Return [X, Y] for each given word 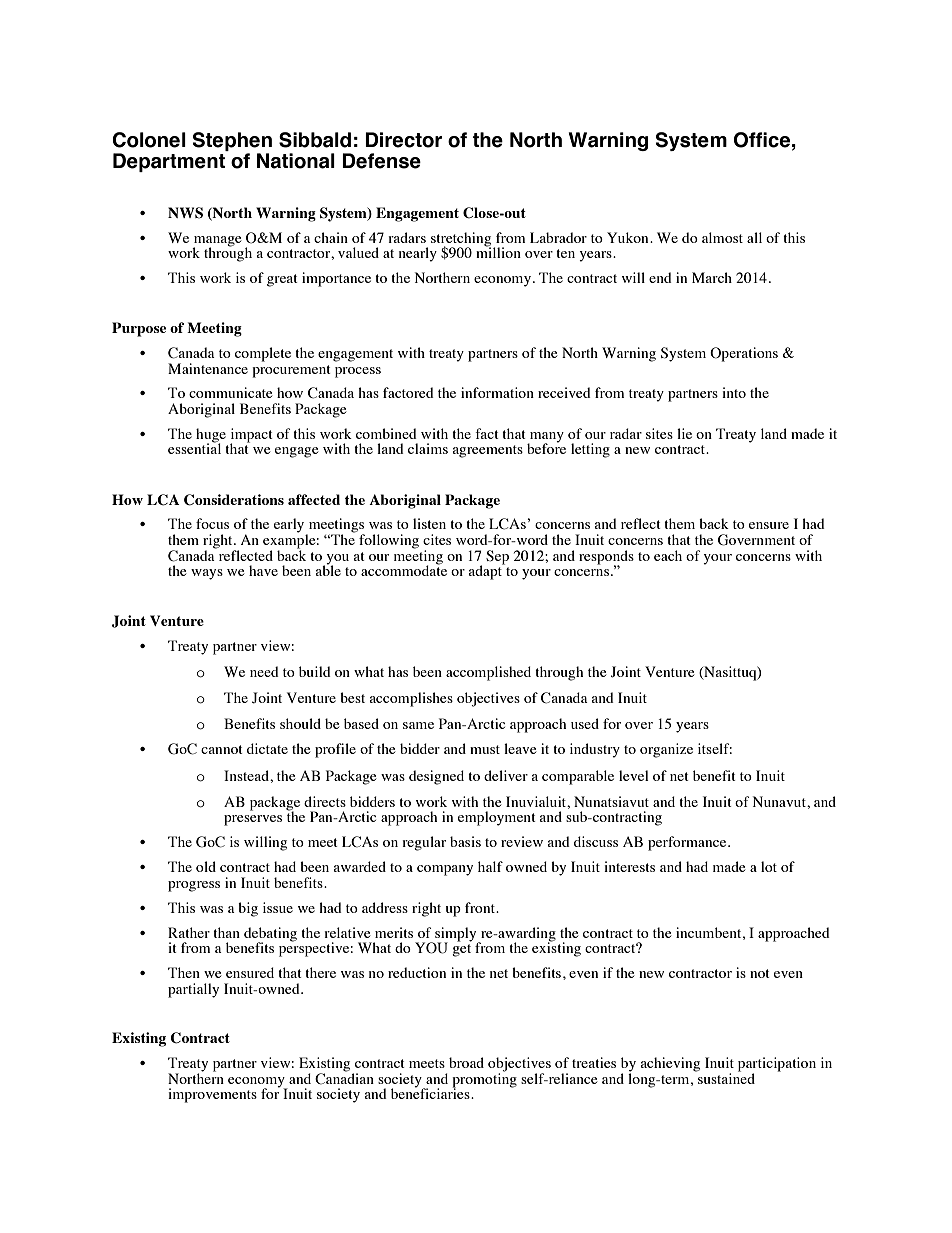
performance [688, 843]
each [668, 555]
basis [465, 841]
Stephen [232, 143]
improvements [212, 1095]
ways [207, 574]
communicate [230, 392]
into [734, 392]
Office [762, 140]
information [497, 392]
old [206, 866]
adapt [486, 571]
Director [403, 140]
